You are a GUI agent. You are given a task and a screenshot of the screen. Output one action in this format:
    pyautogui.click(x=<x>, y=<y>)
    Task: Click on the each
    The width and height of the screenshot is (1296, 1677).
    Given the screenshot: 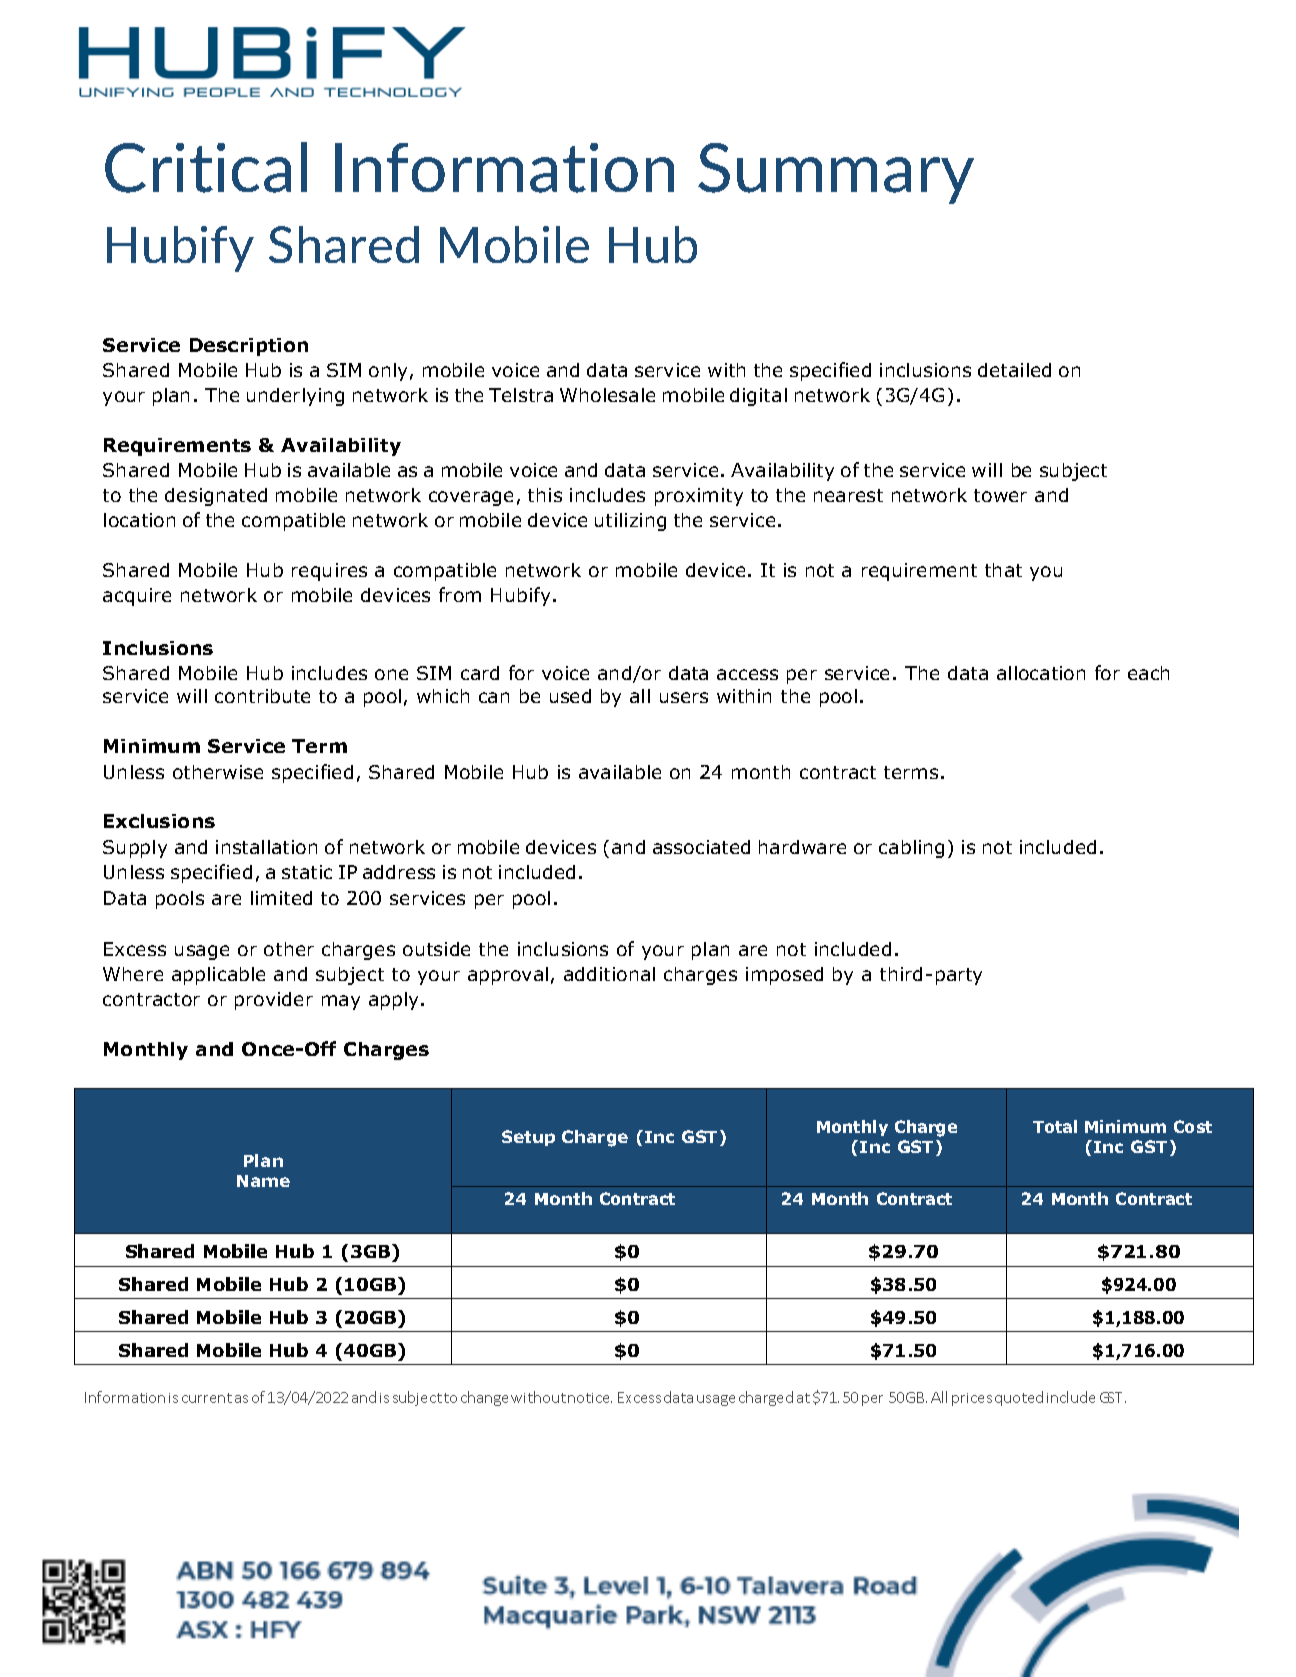 What is the action you would take?
    pyautogui.click(x=1148, y=673)
